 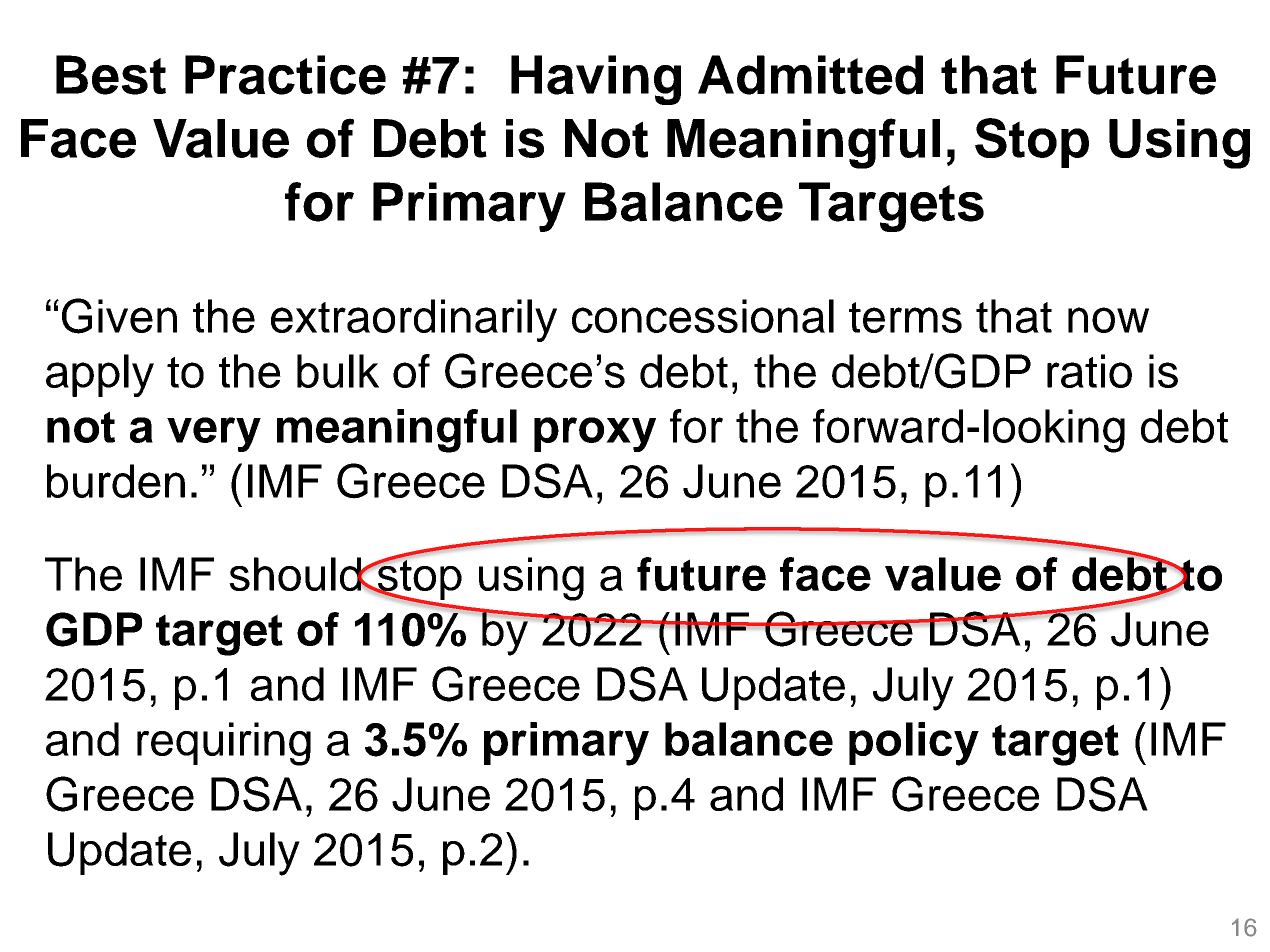 I want to click on requiring, so click(x=224, y=744).
